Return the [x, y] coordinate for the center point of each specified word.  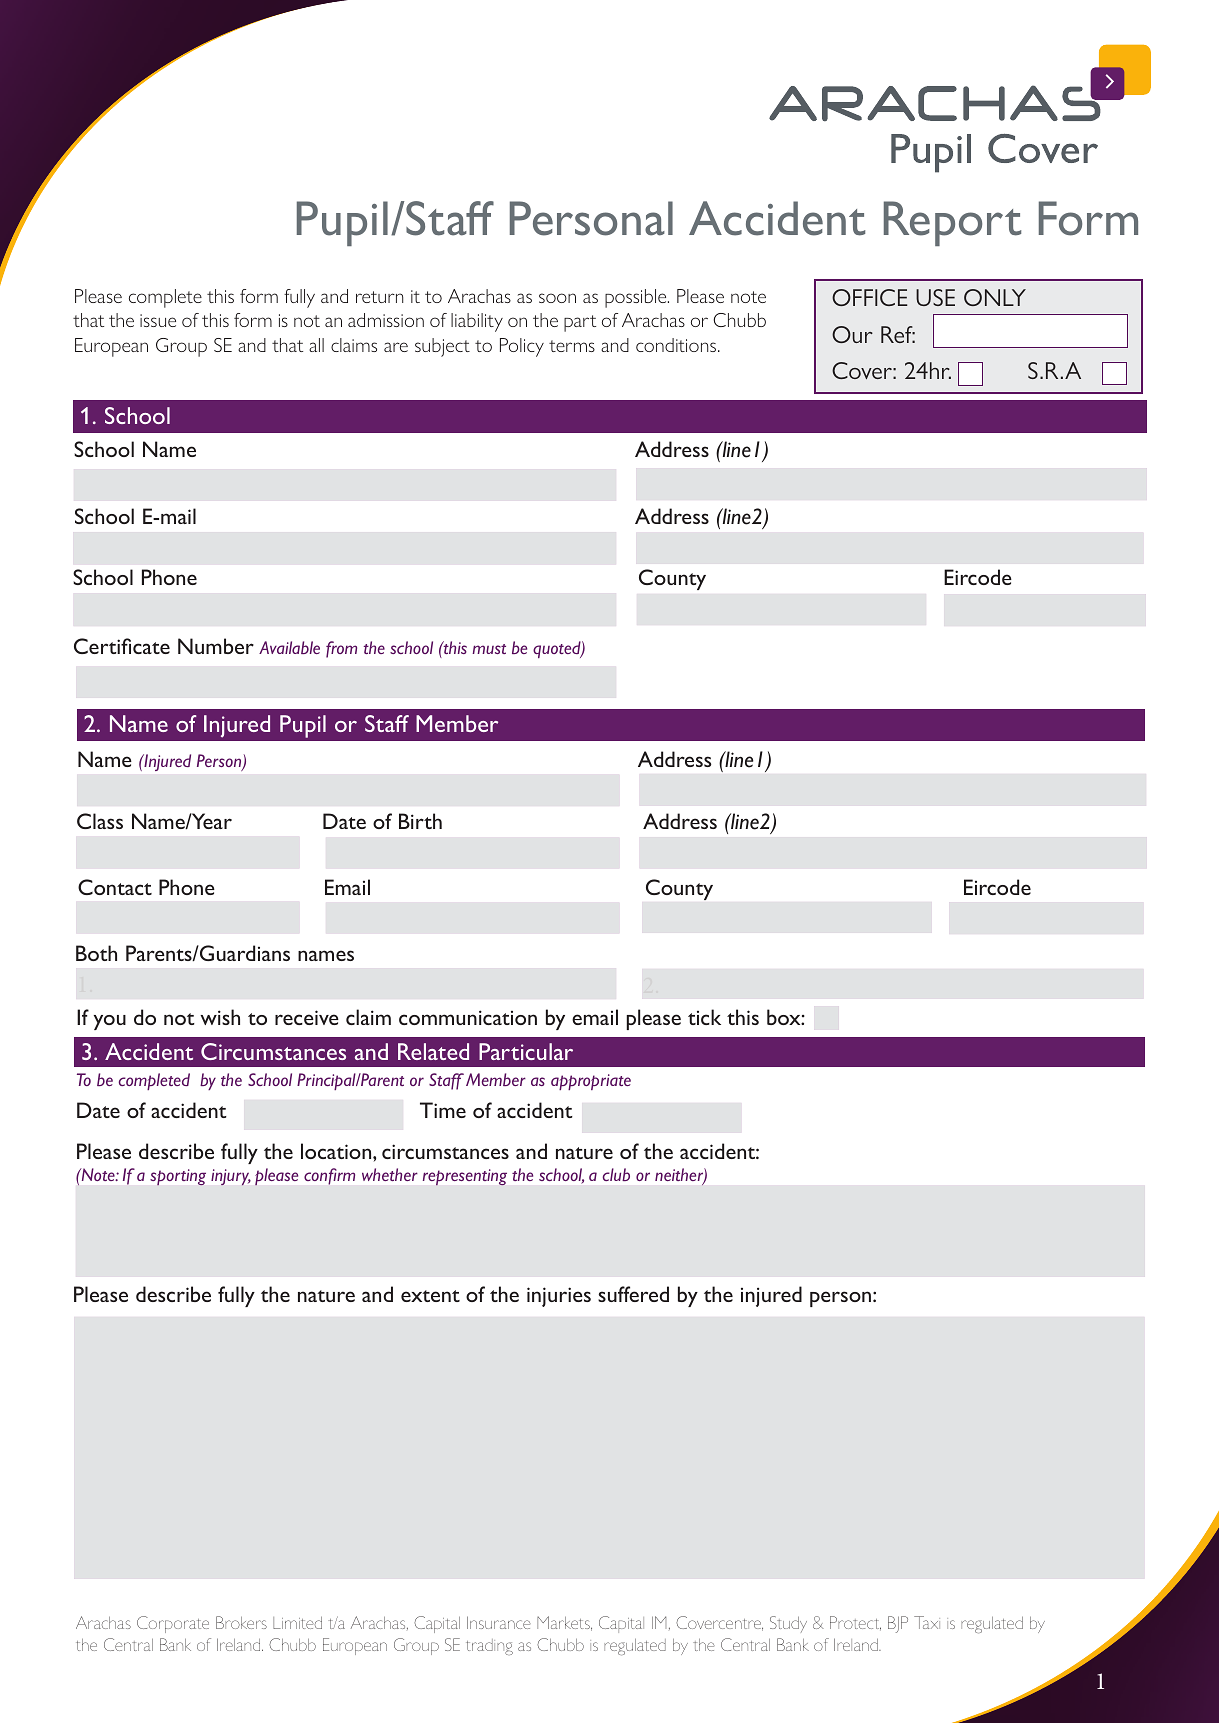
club [616, 1174]
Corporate [173, 1624]
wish [220, 1017]
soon [557, 298]
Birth [420, 821]
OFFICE [870, 297]
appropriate [591, 1082]
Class [100, 821]
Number [216, 646]
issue [158, 320]
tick [704, 1017]
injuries [559, 1297]
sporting [178, 1177]
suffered [633, 1294]
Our [852, 334]
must [489, 649]
